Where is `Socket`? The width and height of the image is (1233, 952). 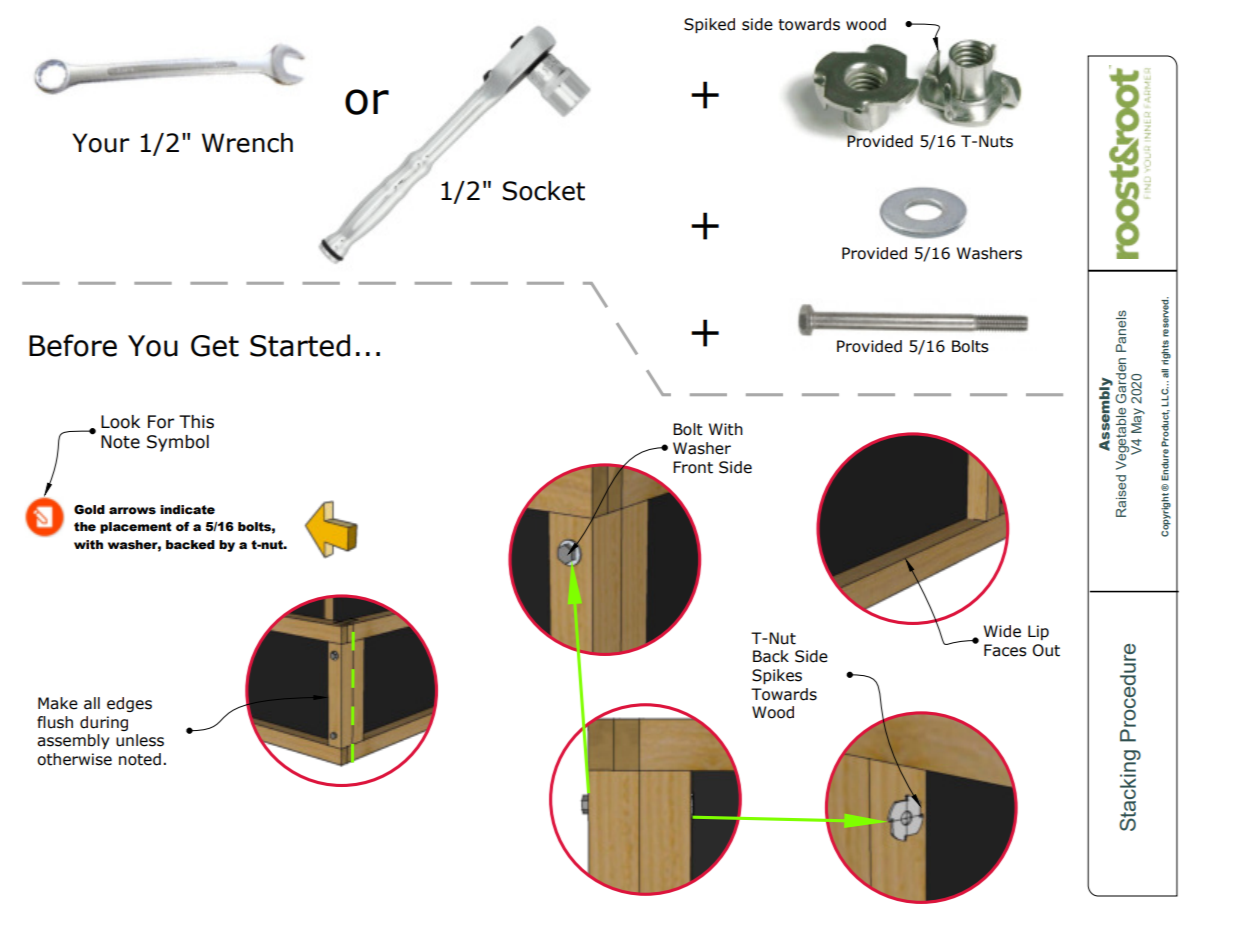
Socket is located at coordinates (544, 191).
